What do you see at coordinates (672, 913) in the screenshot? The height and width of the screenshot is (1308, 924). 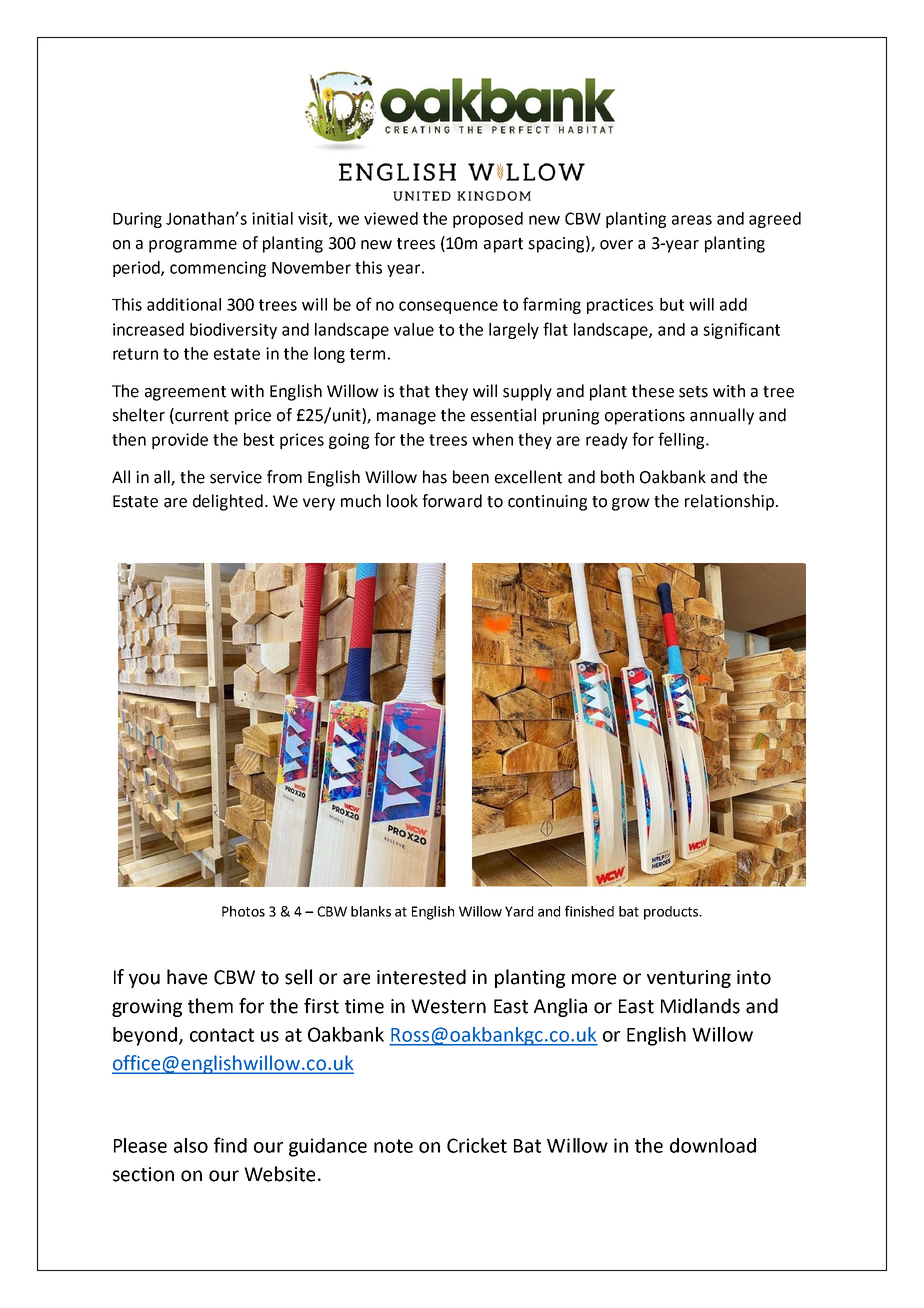 I see `products` at bounding box center [672, 913].
